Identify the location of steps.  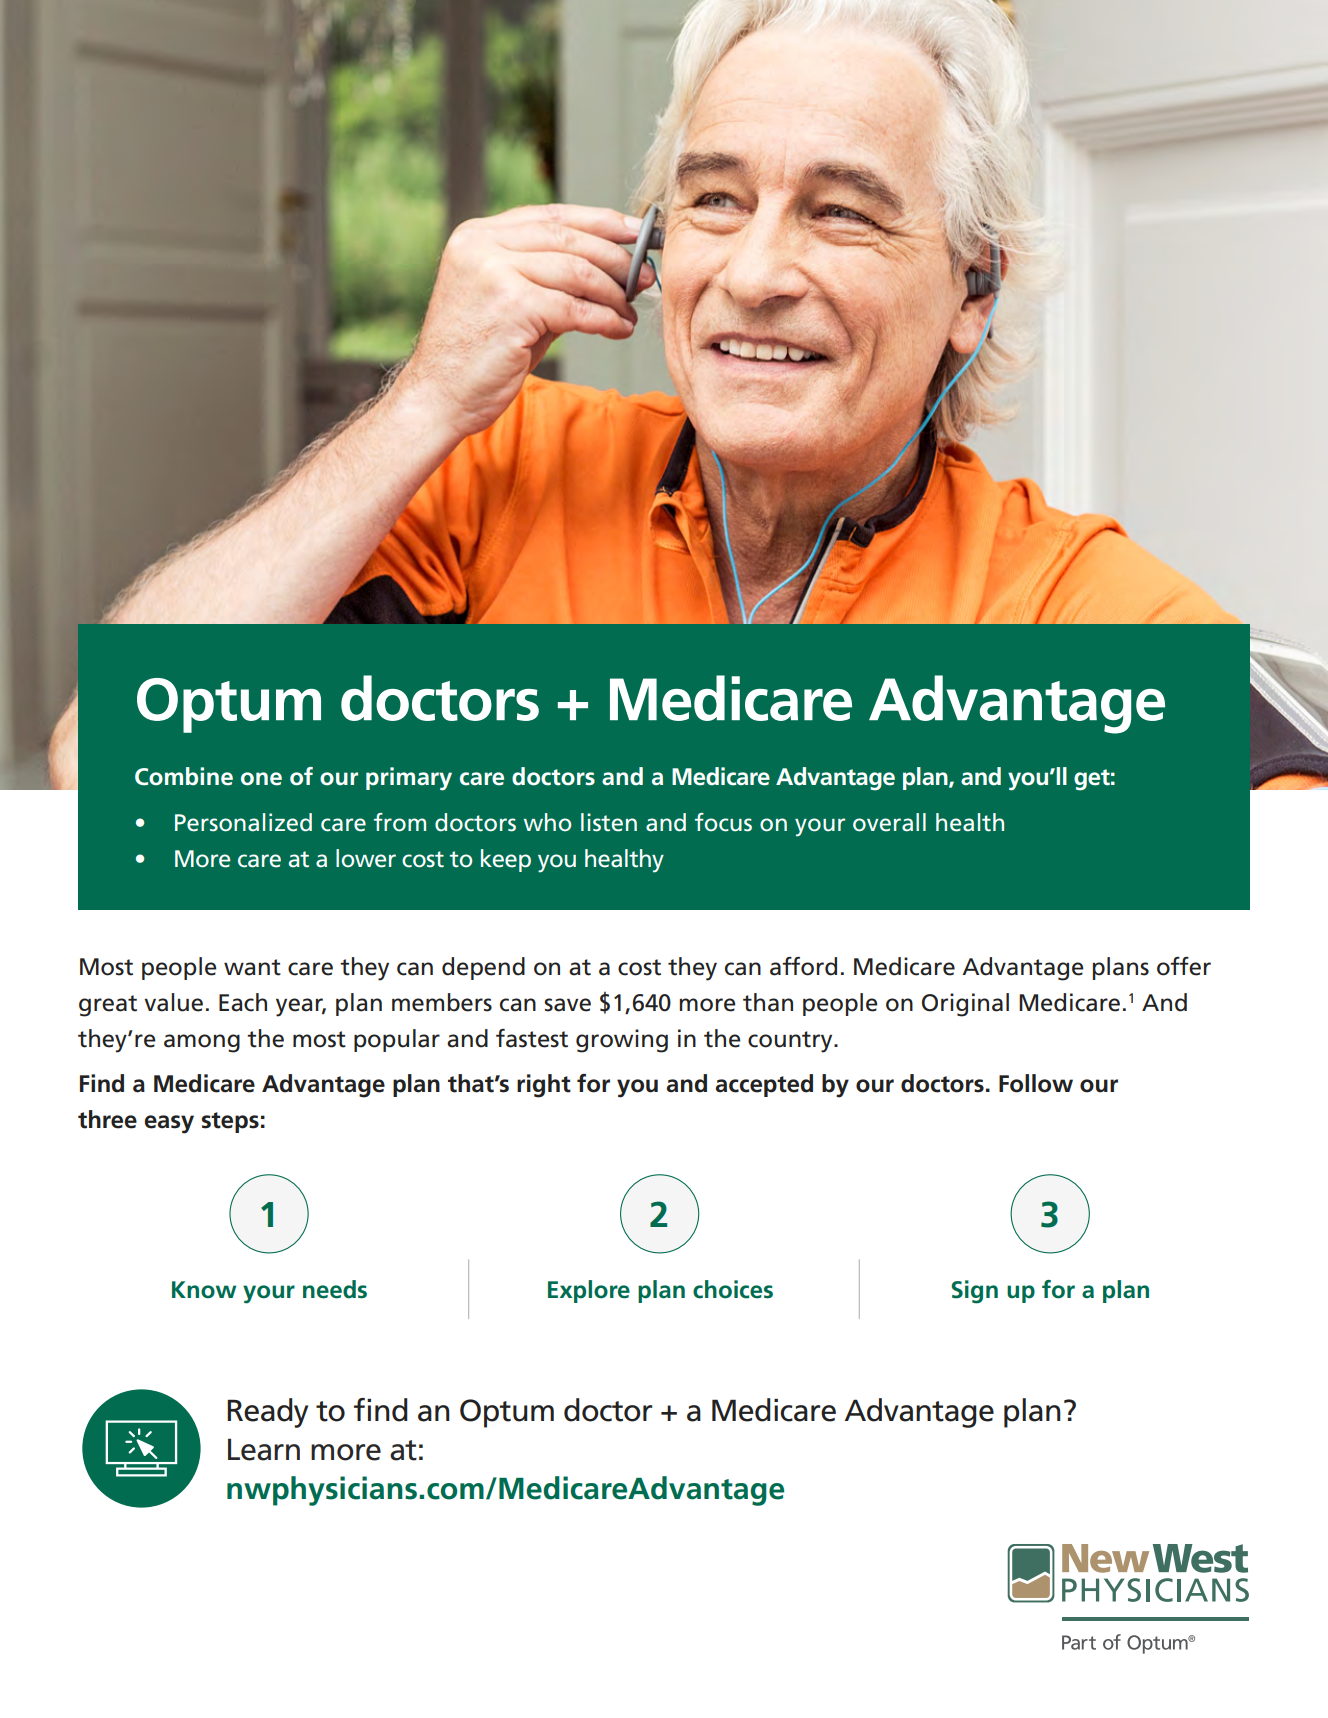
(230, 1122).
